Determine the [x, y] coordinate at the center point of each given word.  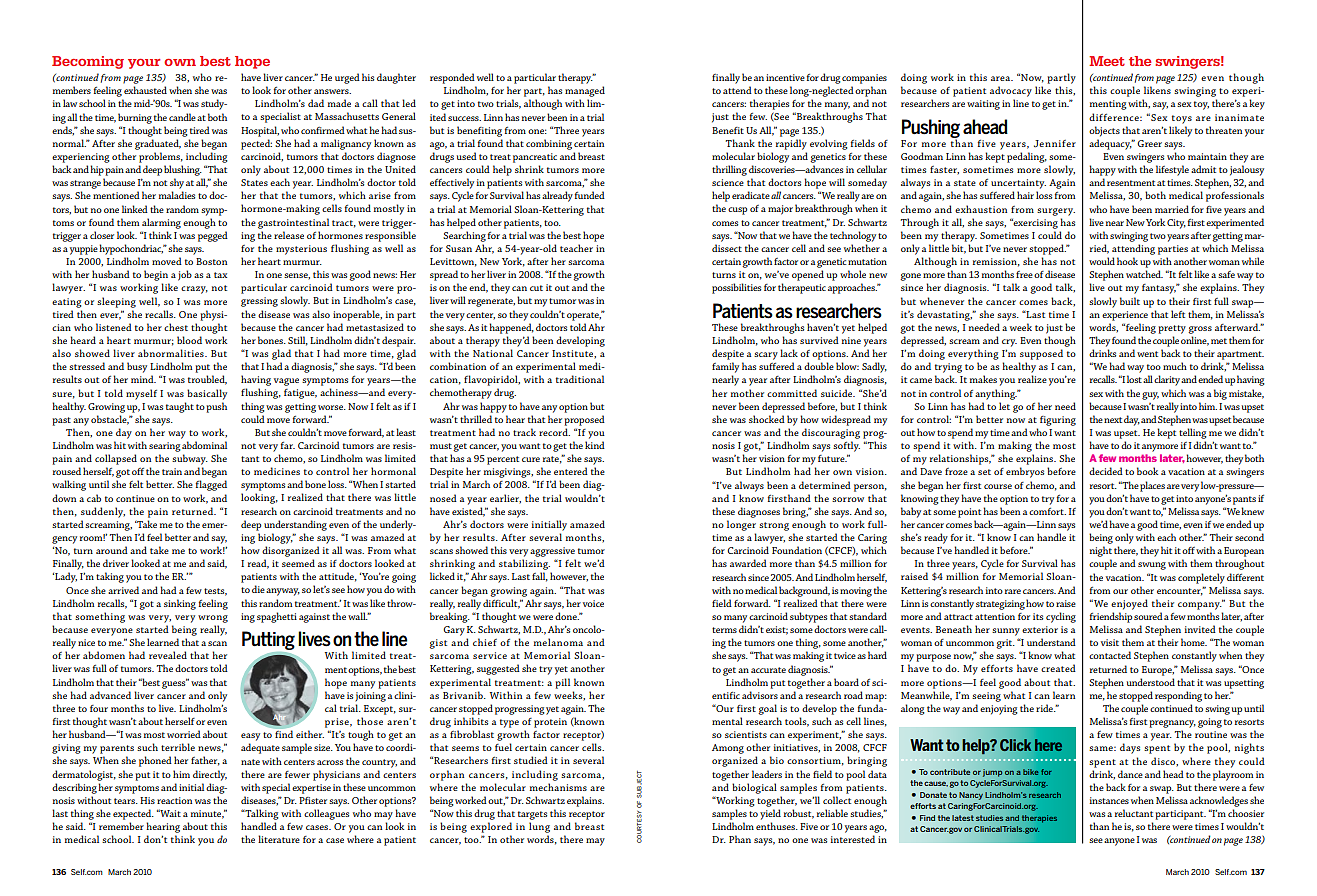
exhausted [145, 90]
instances [1109, 800]
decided [1106, 471]
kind [595, 445]
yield [770, 814]
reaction [174, 800]
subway [190, 459]
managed [585, 91]
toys [1182, 119]
